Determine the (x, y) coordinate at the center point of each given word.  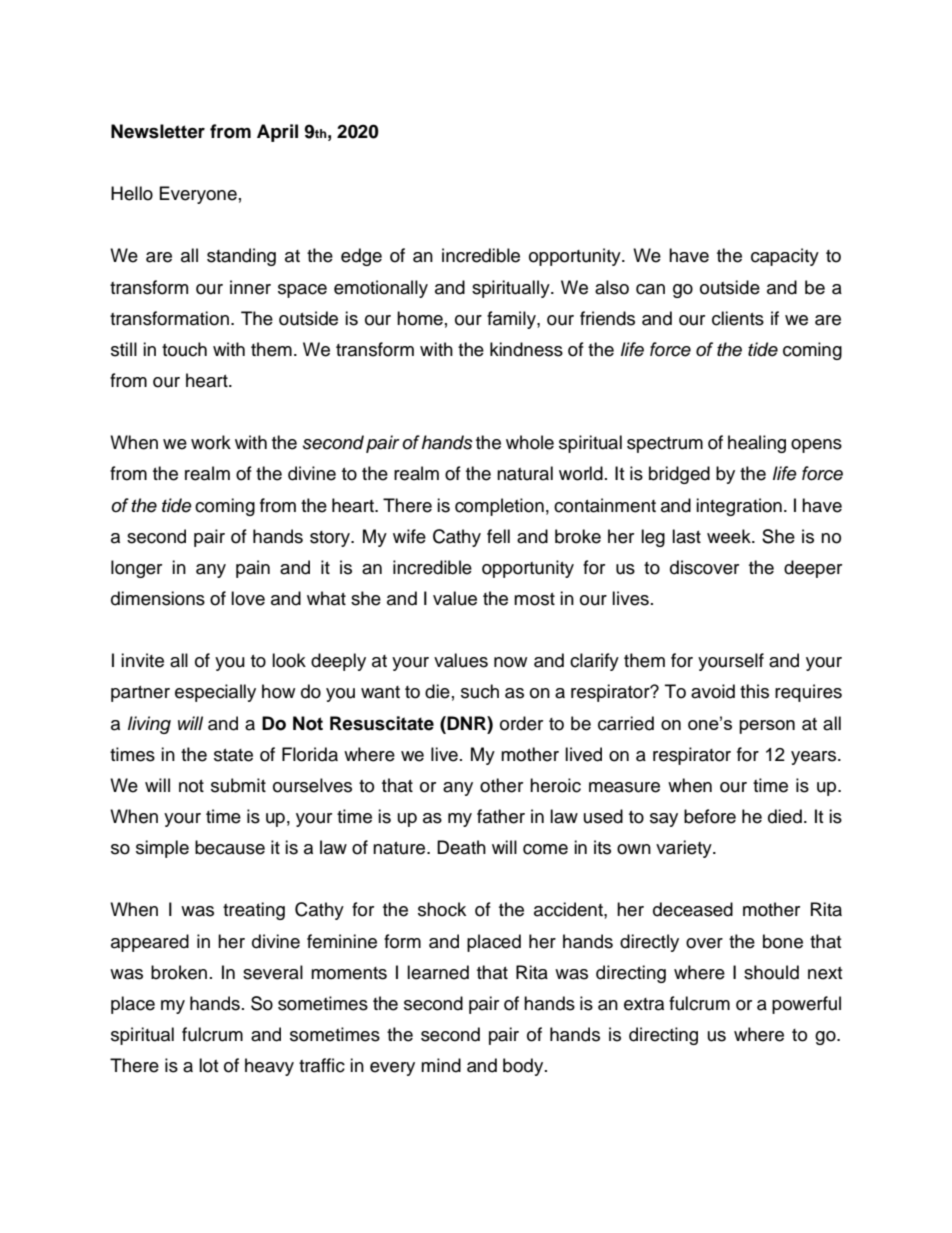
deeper (813, 569)
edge (361, 257)
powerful (806, 1005)
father (501, 816)
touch (184, 349)
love (248, 598)
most (534, 599)
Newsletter (158, 131)
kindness (526, 349)
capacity (785, 257)
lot (208, 1065)
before (710, 816)
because (230, 847)
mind (441, 1065)
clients (738, 318)
